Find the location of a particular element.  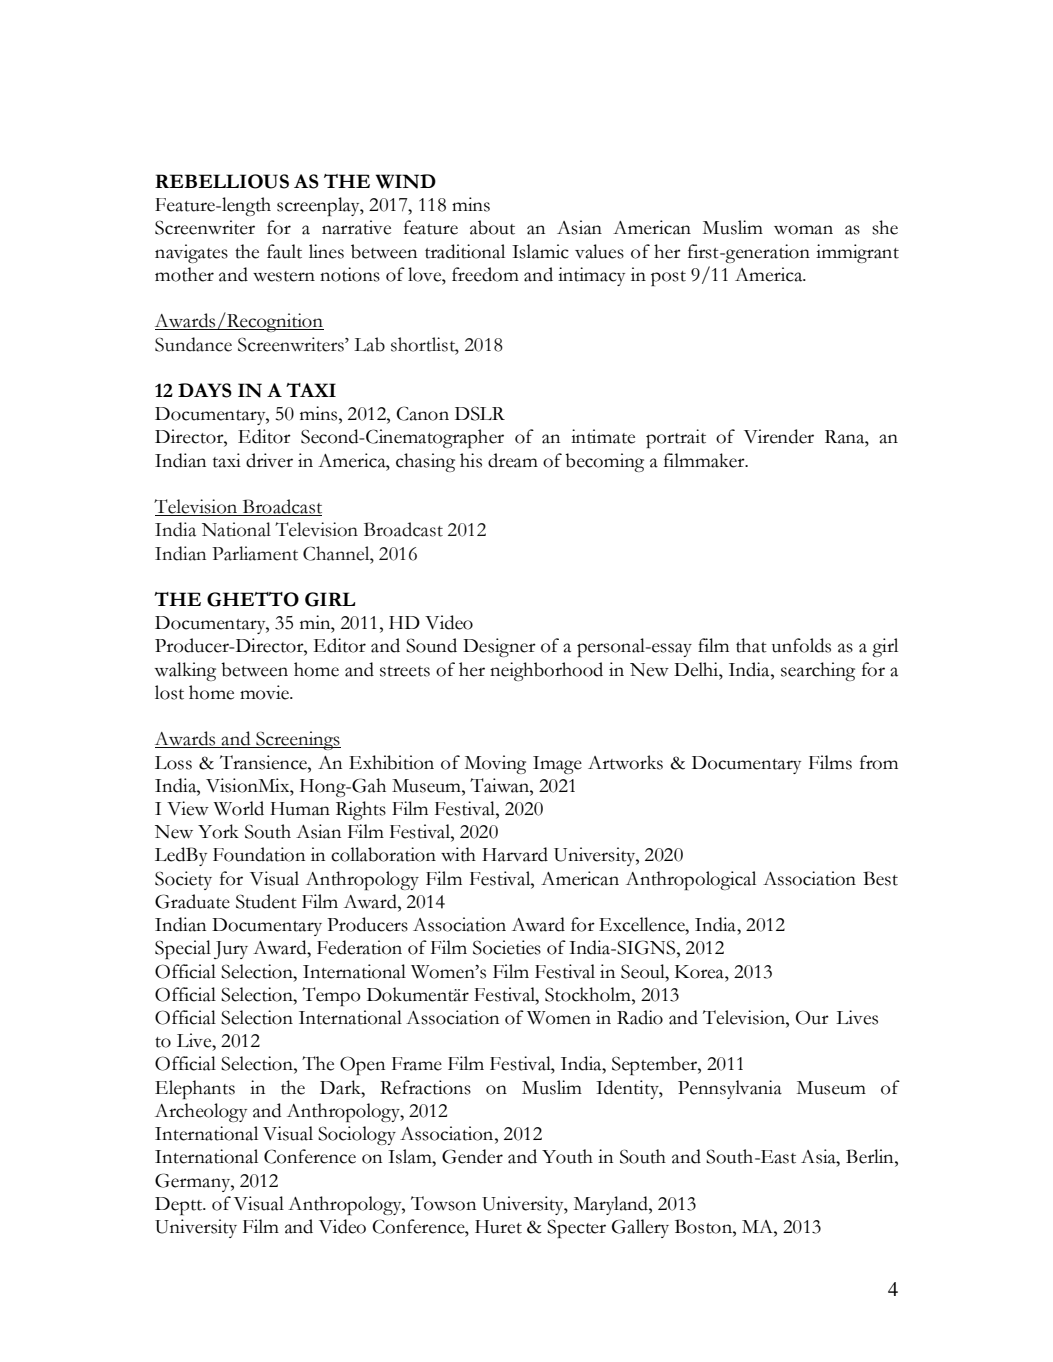

driver is located at coordinates (269, 460).
